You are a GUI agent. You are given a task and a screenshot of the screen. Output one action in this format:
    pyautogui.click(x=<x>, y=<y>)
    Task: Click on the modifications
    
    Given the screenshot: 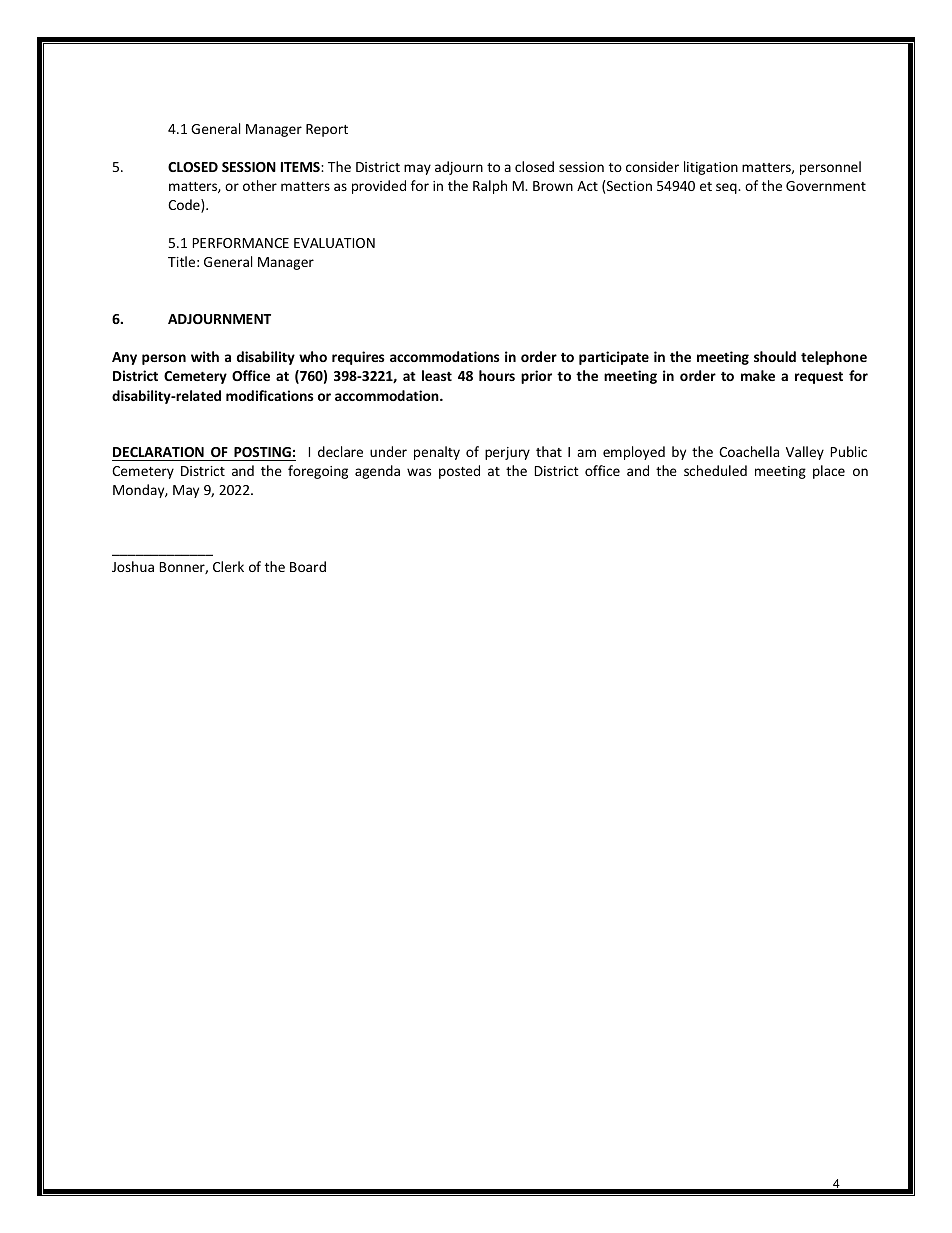 What is the action you would take?
    pyautogui.click(x=270, y=395)
